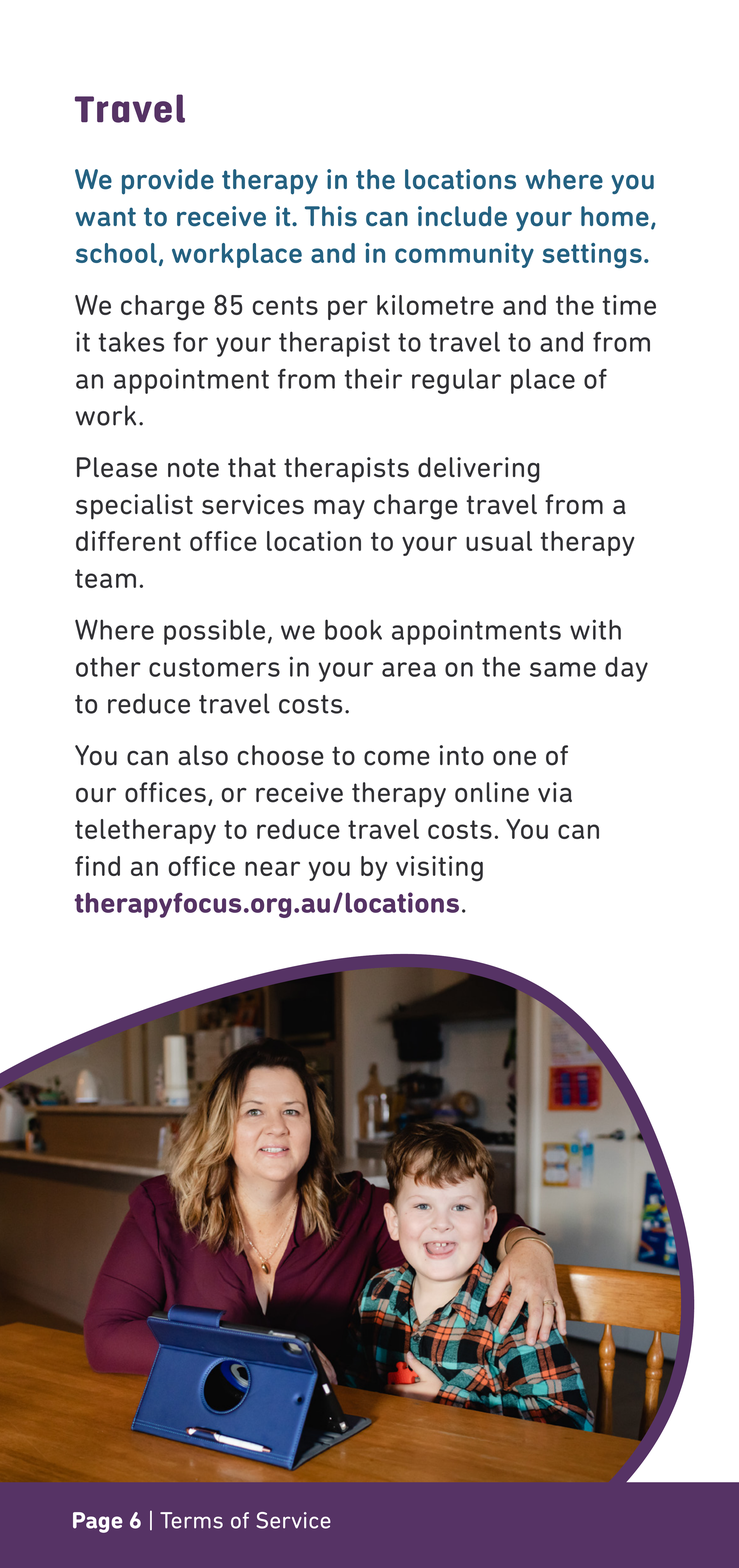 The image size is (739, 1568). What do you see at coordinates (191, 1520) in the screenshot?
I see `Terms` at bounding box center [191, 1520].
